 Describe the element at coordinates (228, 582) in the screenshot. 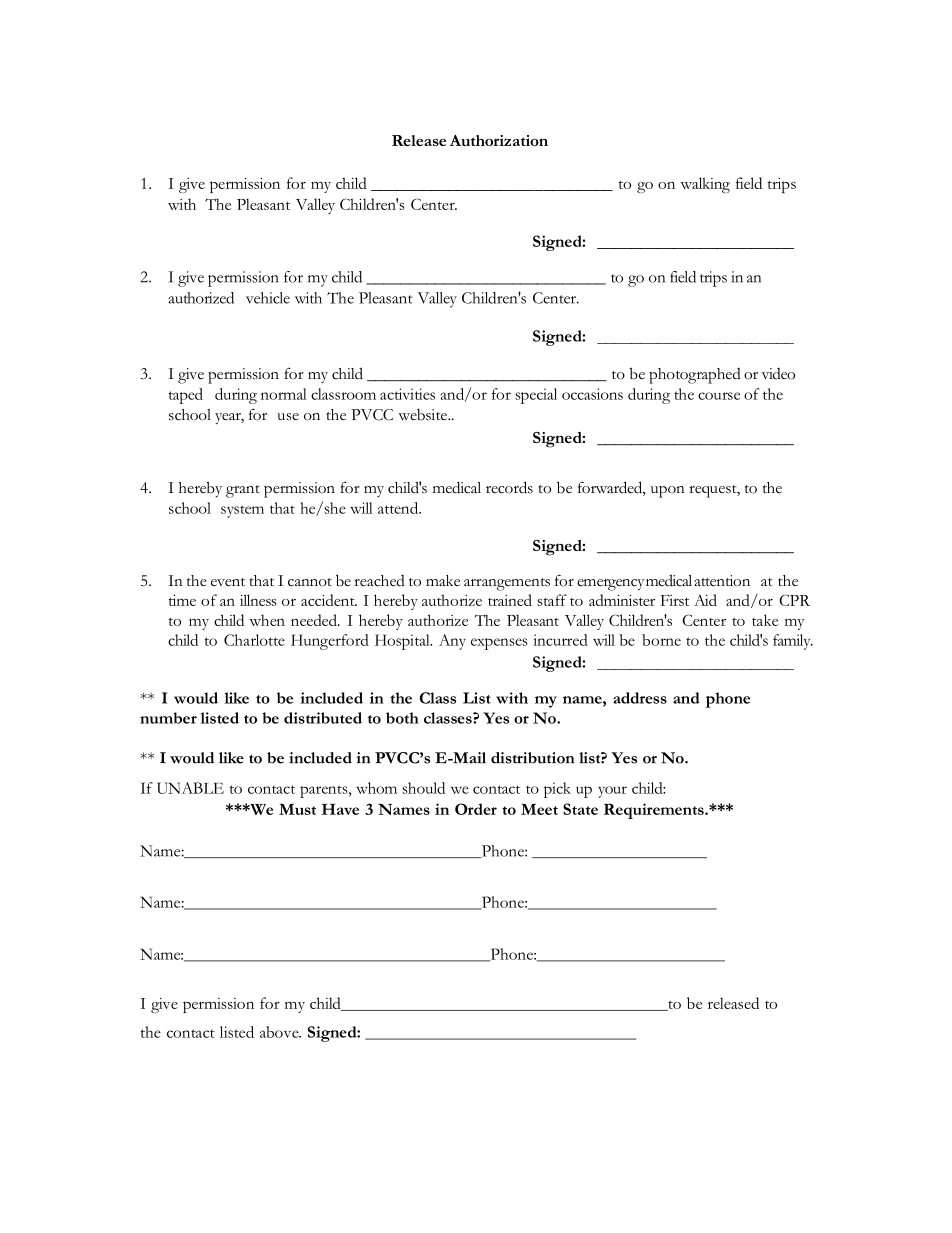

I see `event` at that location.
